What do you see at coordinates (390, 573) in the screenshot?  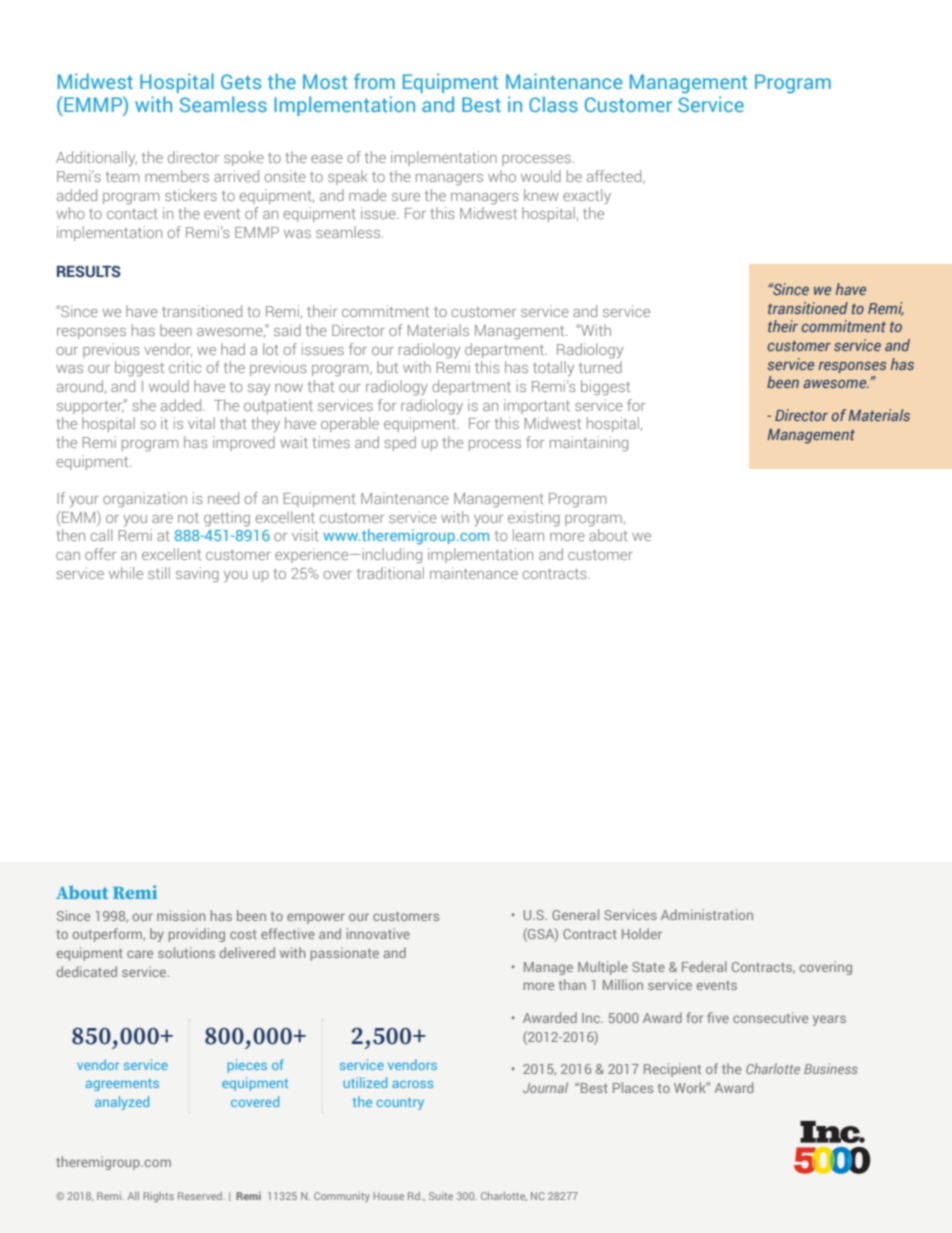 I see `traditional` at bounding box center [390, 573].
